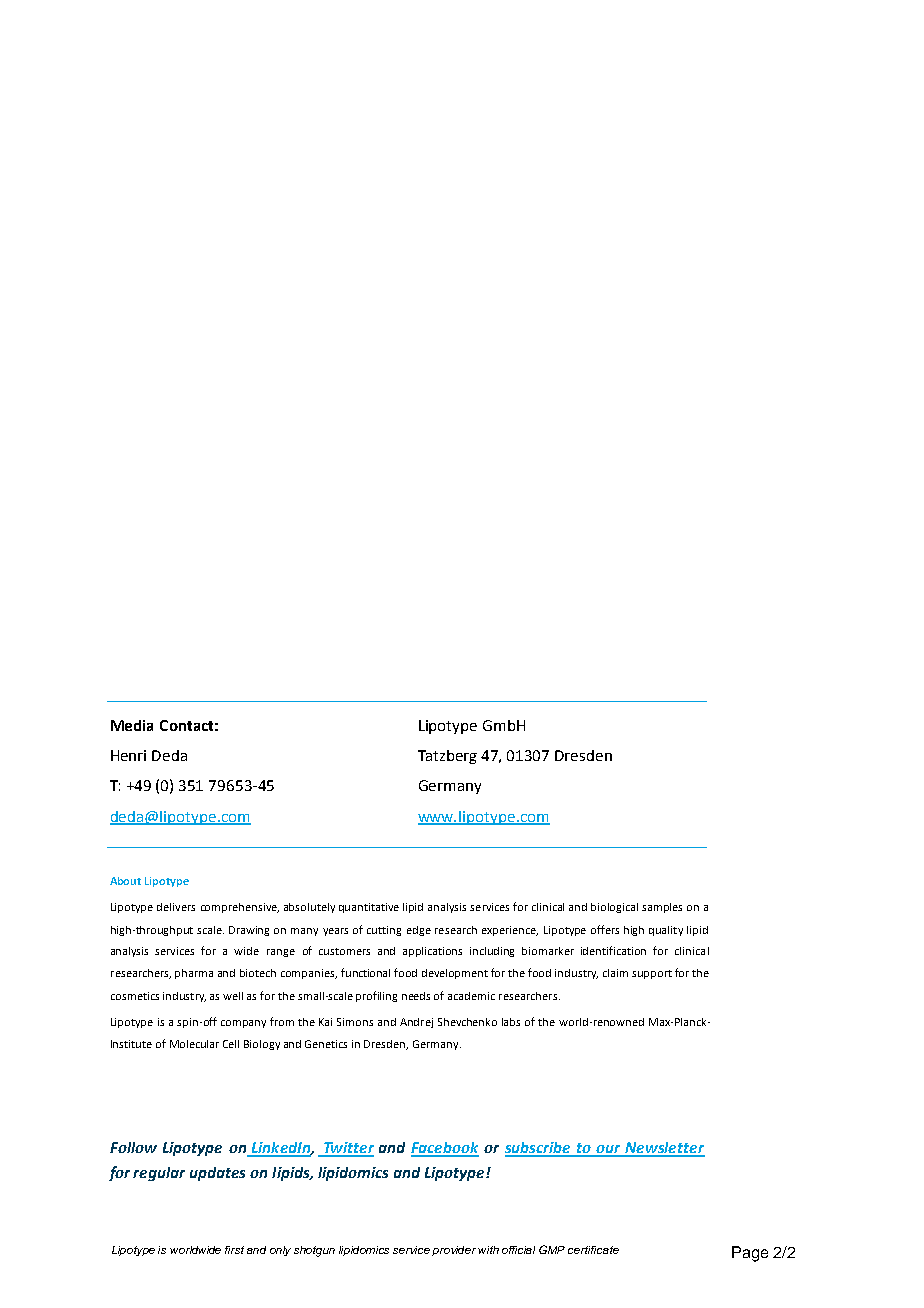 The image size is (924, 1308). Describe the element at coordinates (132, 725) in the screenshot. I see `Media` at that location.
